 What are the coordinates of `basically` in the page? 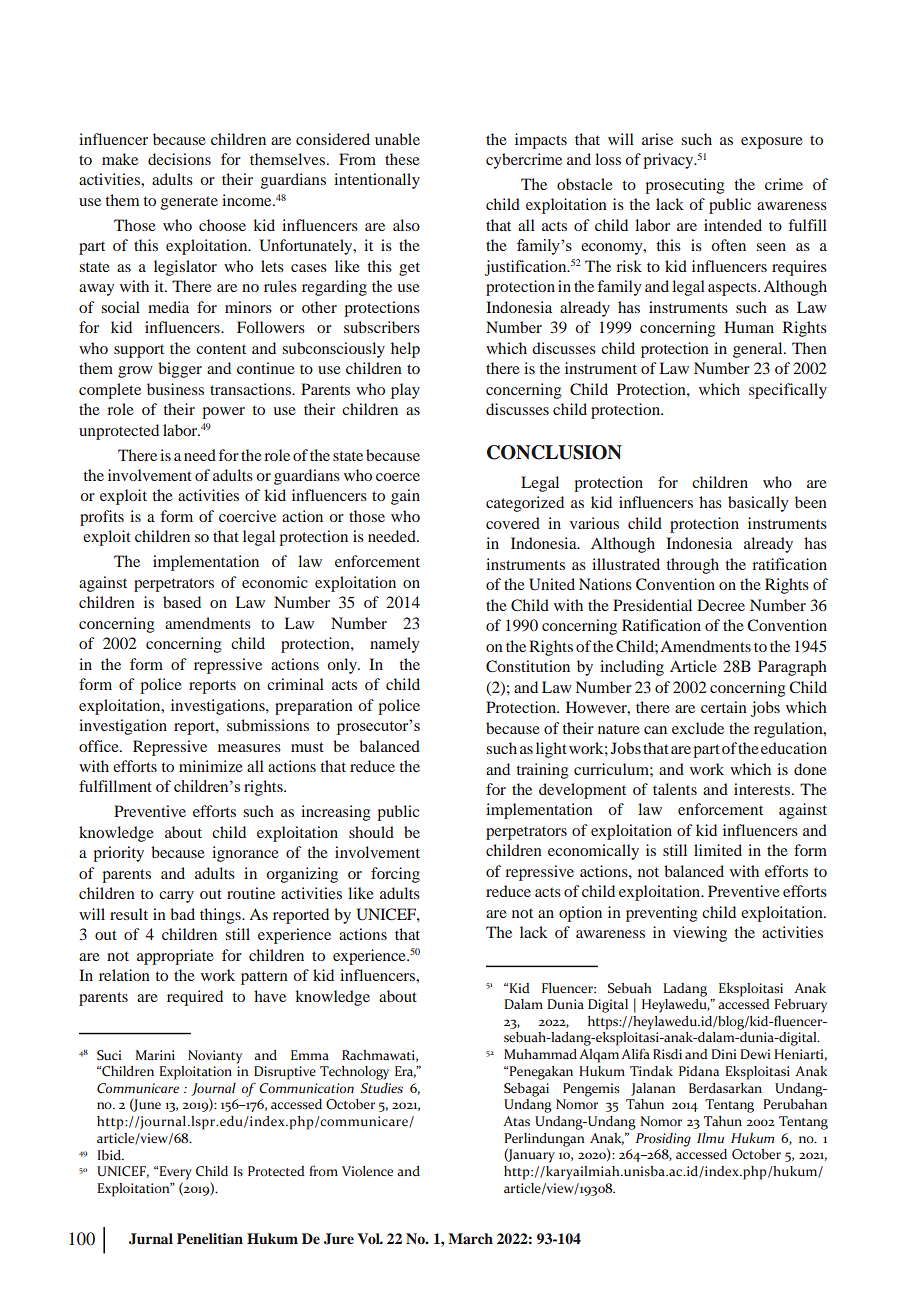 It's located at (758, 504).
